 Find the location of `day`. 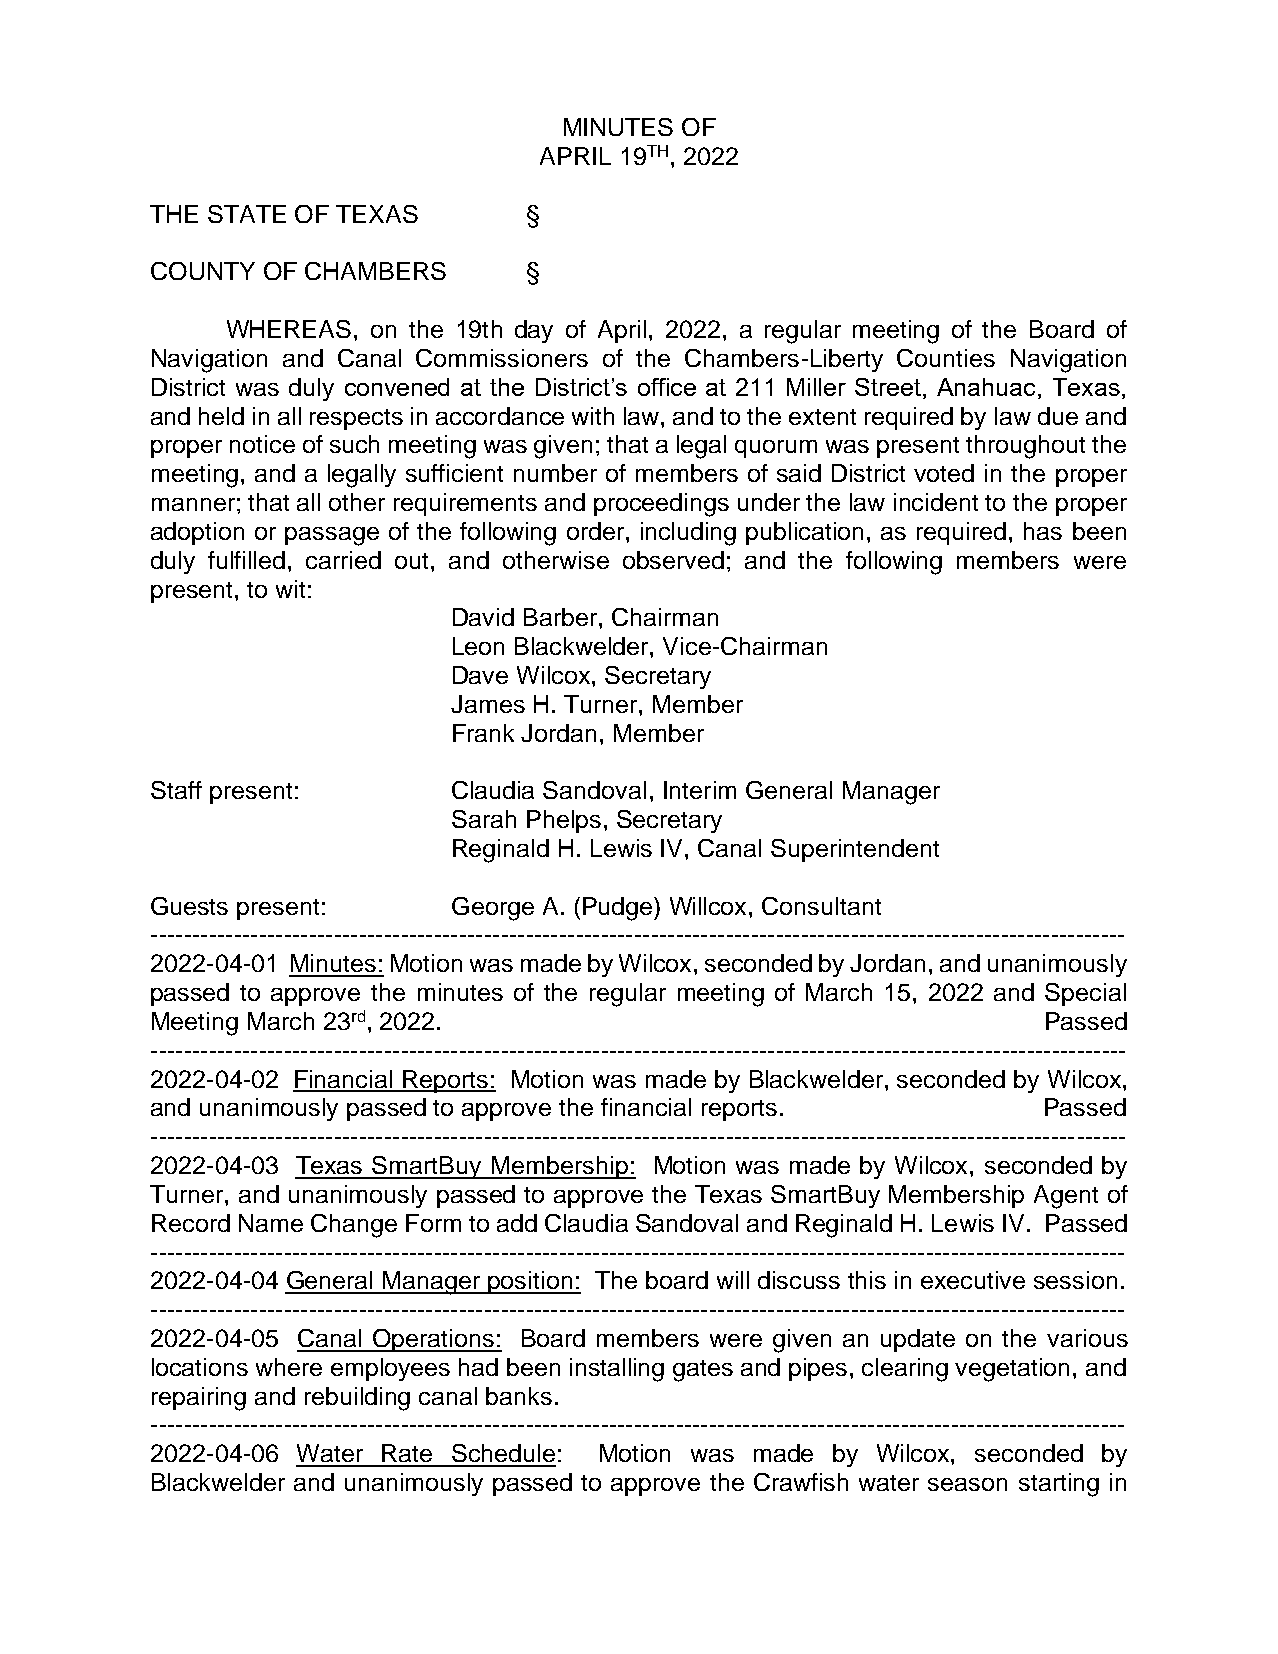

day is located at coordinates (534, 331).
